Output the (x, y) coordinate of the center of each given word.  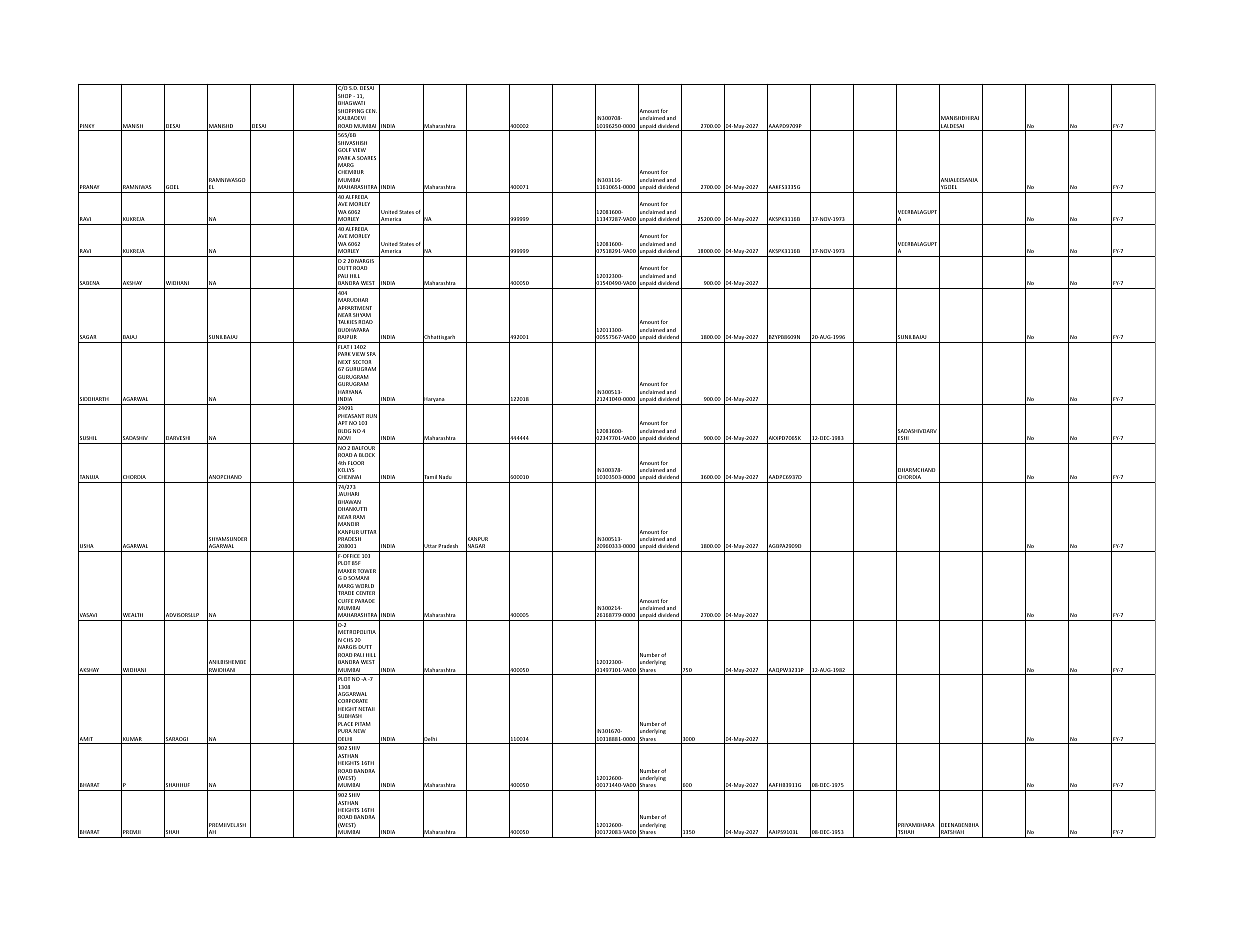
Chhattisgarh (440, 338)
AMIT (86, 739)
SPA (371, 354)
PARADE (365, 601)
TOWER (366, 571)
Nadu (445, 477)
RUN (371, 416)
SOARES (366, 158)
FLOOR (356, 463)
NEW (359, 731)
